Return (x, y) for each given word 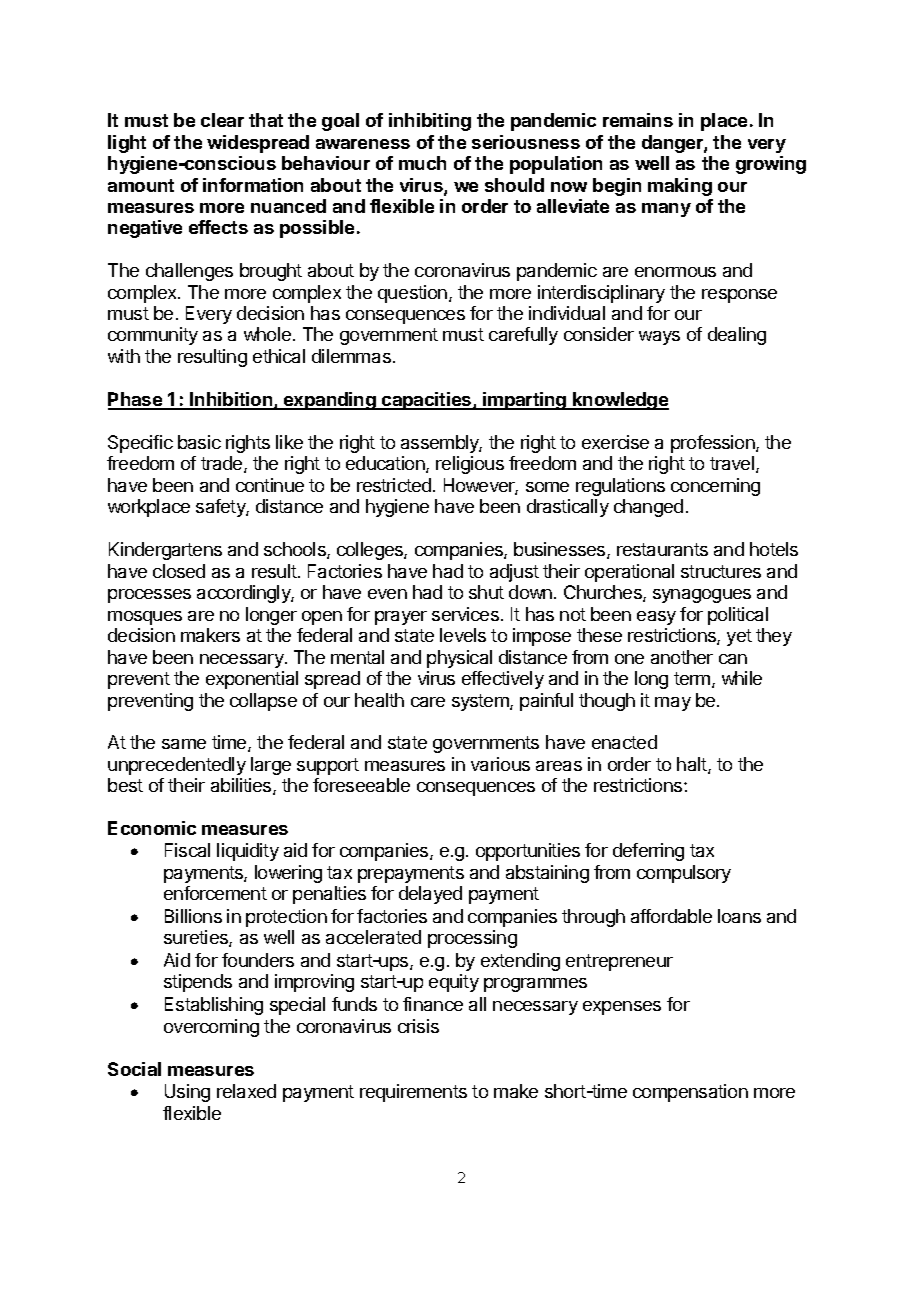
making (680, 187)
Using (187, 1093)
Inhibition (231, 400)
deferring (648, 852)
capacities (427, 401)
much (422, 163)
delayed (430, 895)
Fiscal (187, 850)
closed (179, 571)
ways (659, 338)
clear (222, 120)
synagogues (702, 596)
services (465, 614)
